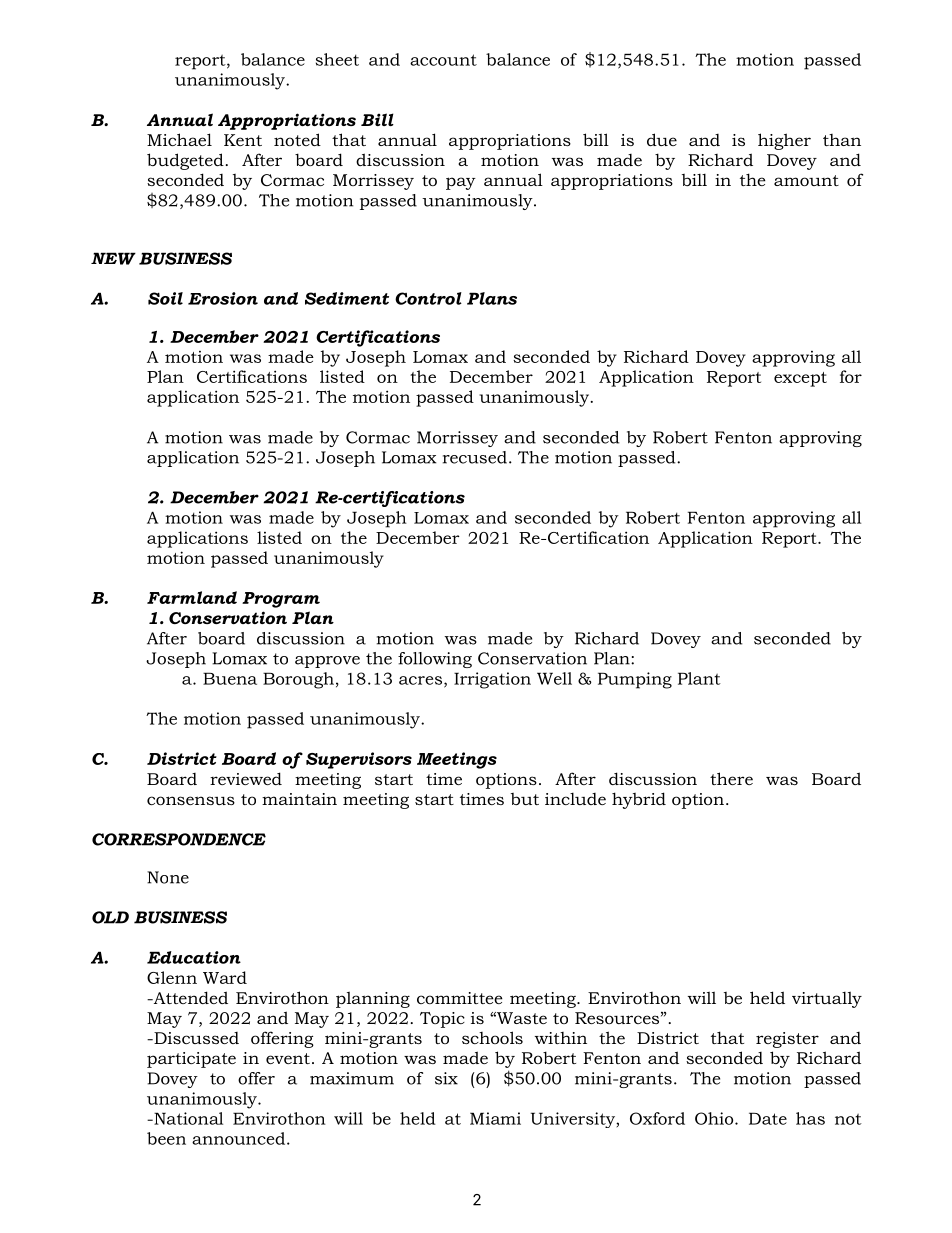 Image resolution: width=952 pixels, height=1233 pixels. What do you see at coordinates (187, 1118) in the document?
I see `National` at bounding box center [187, 1118].
